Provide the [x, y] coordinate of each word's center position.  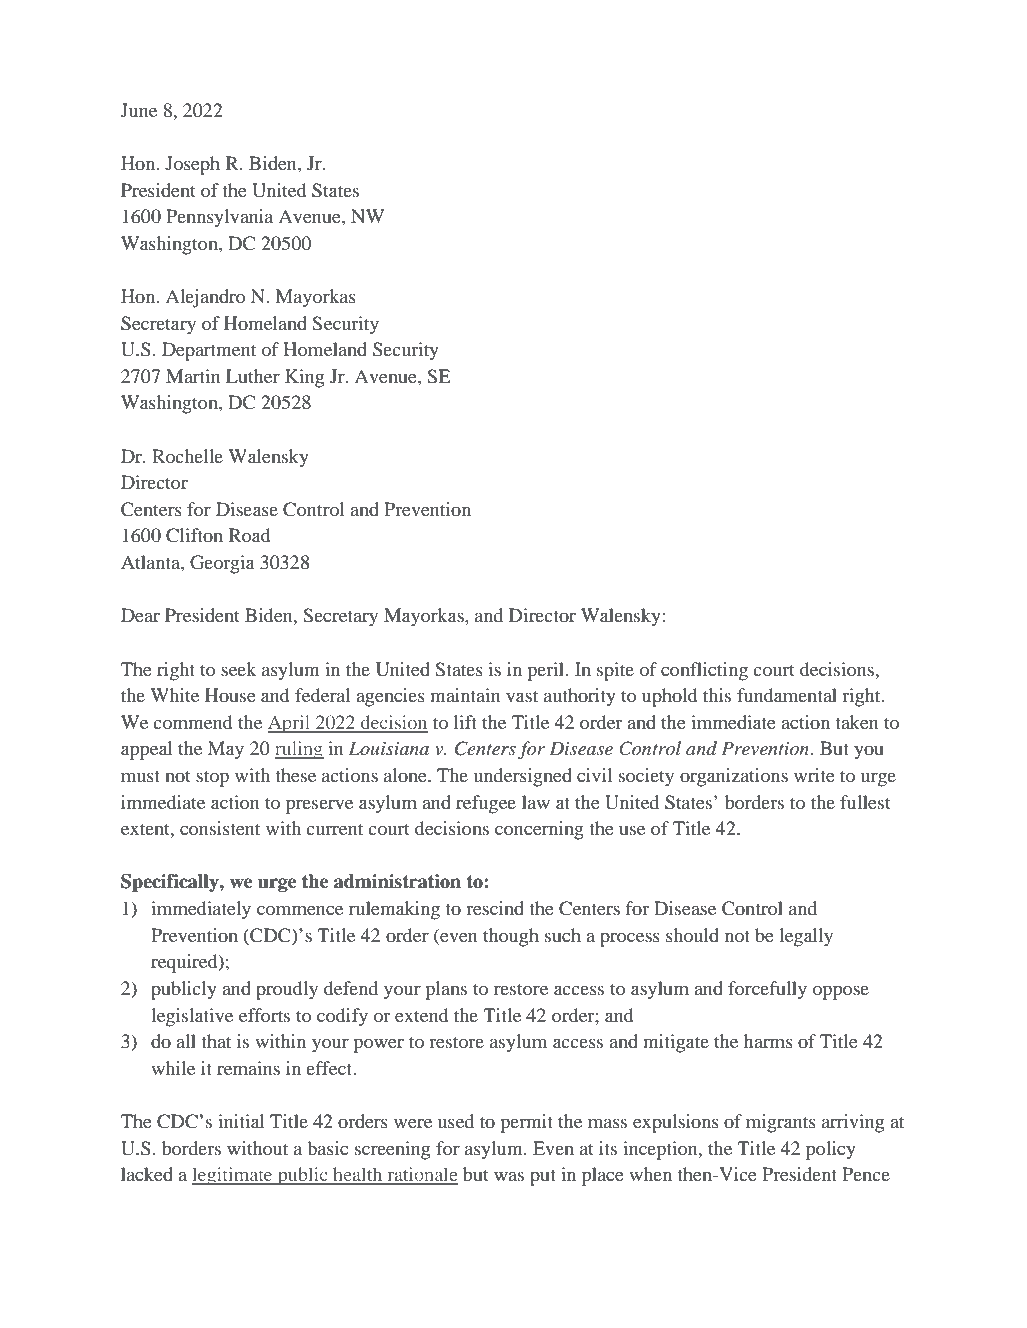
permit [526, 1123]
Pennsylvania [219, 218]
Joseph [192, 165]
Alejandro [205, 298]
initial [241, 1121]
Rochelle [187, 456]
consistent [220, 828]
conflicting [704, 671]
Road [249, 535]
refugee [486, 804]
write [814, 775]
